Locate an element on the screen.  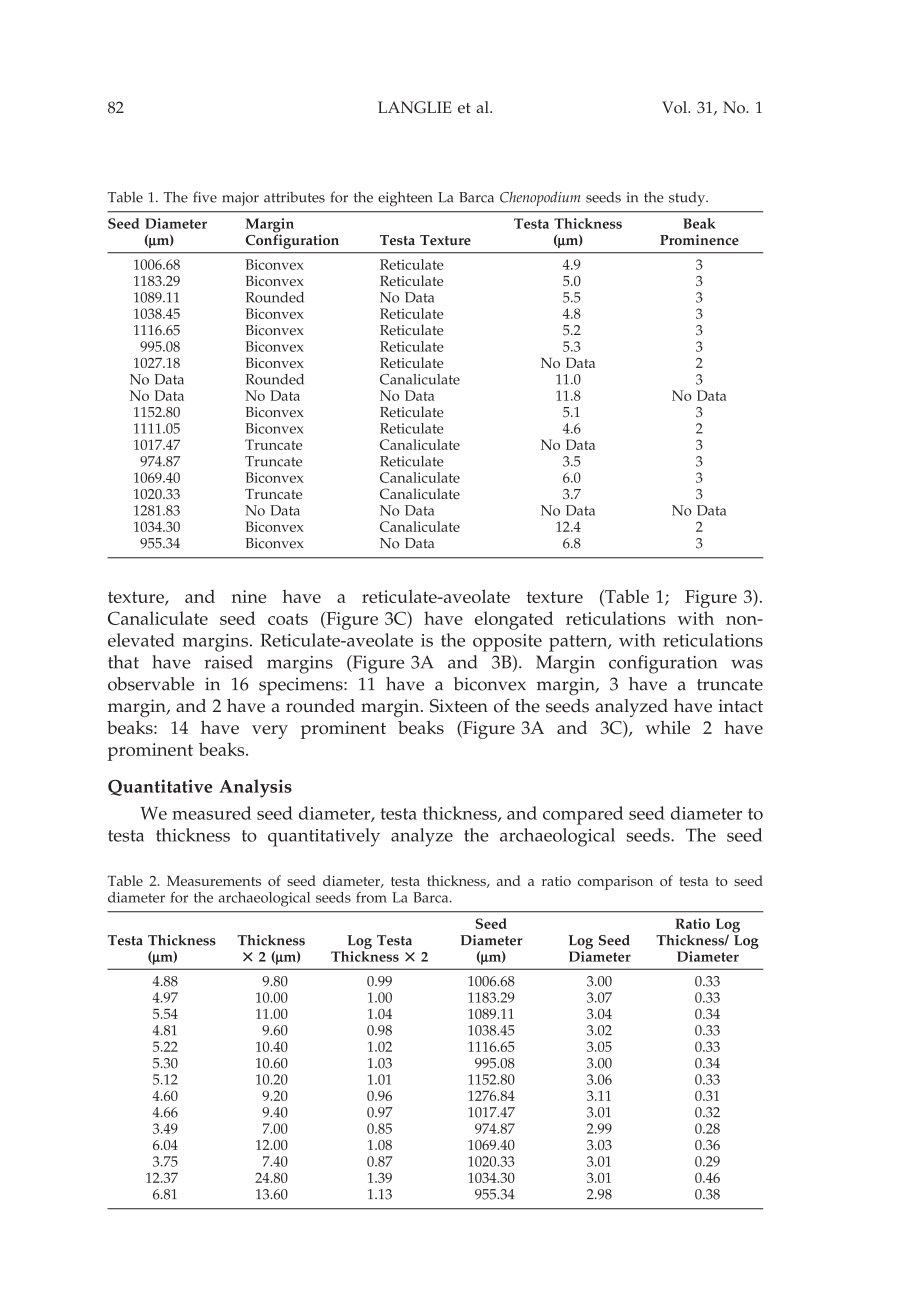
five is located at coordinates (205, 197).
